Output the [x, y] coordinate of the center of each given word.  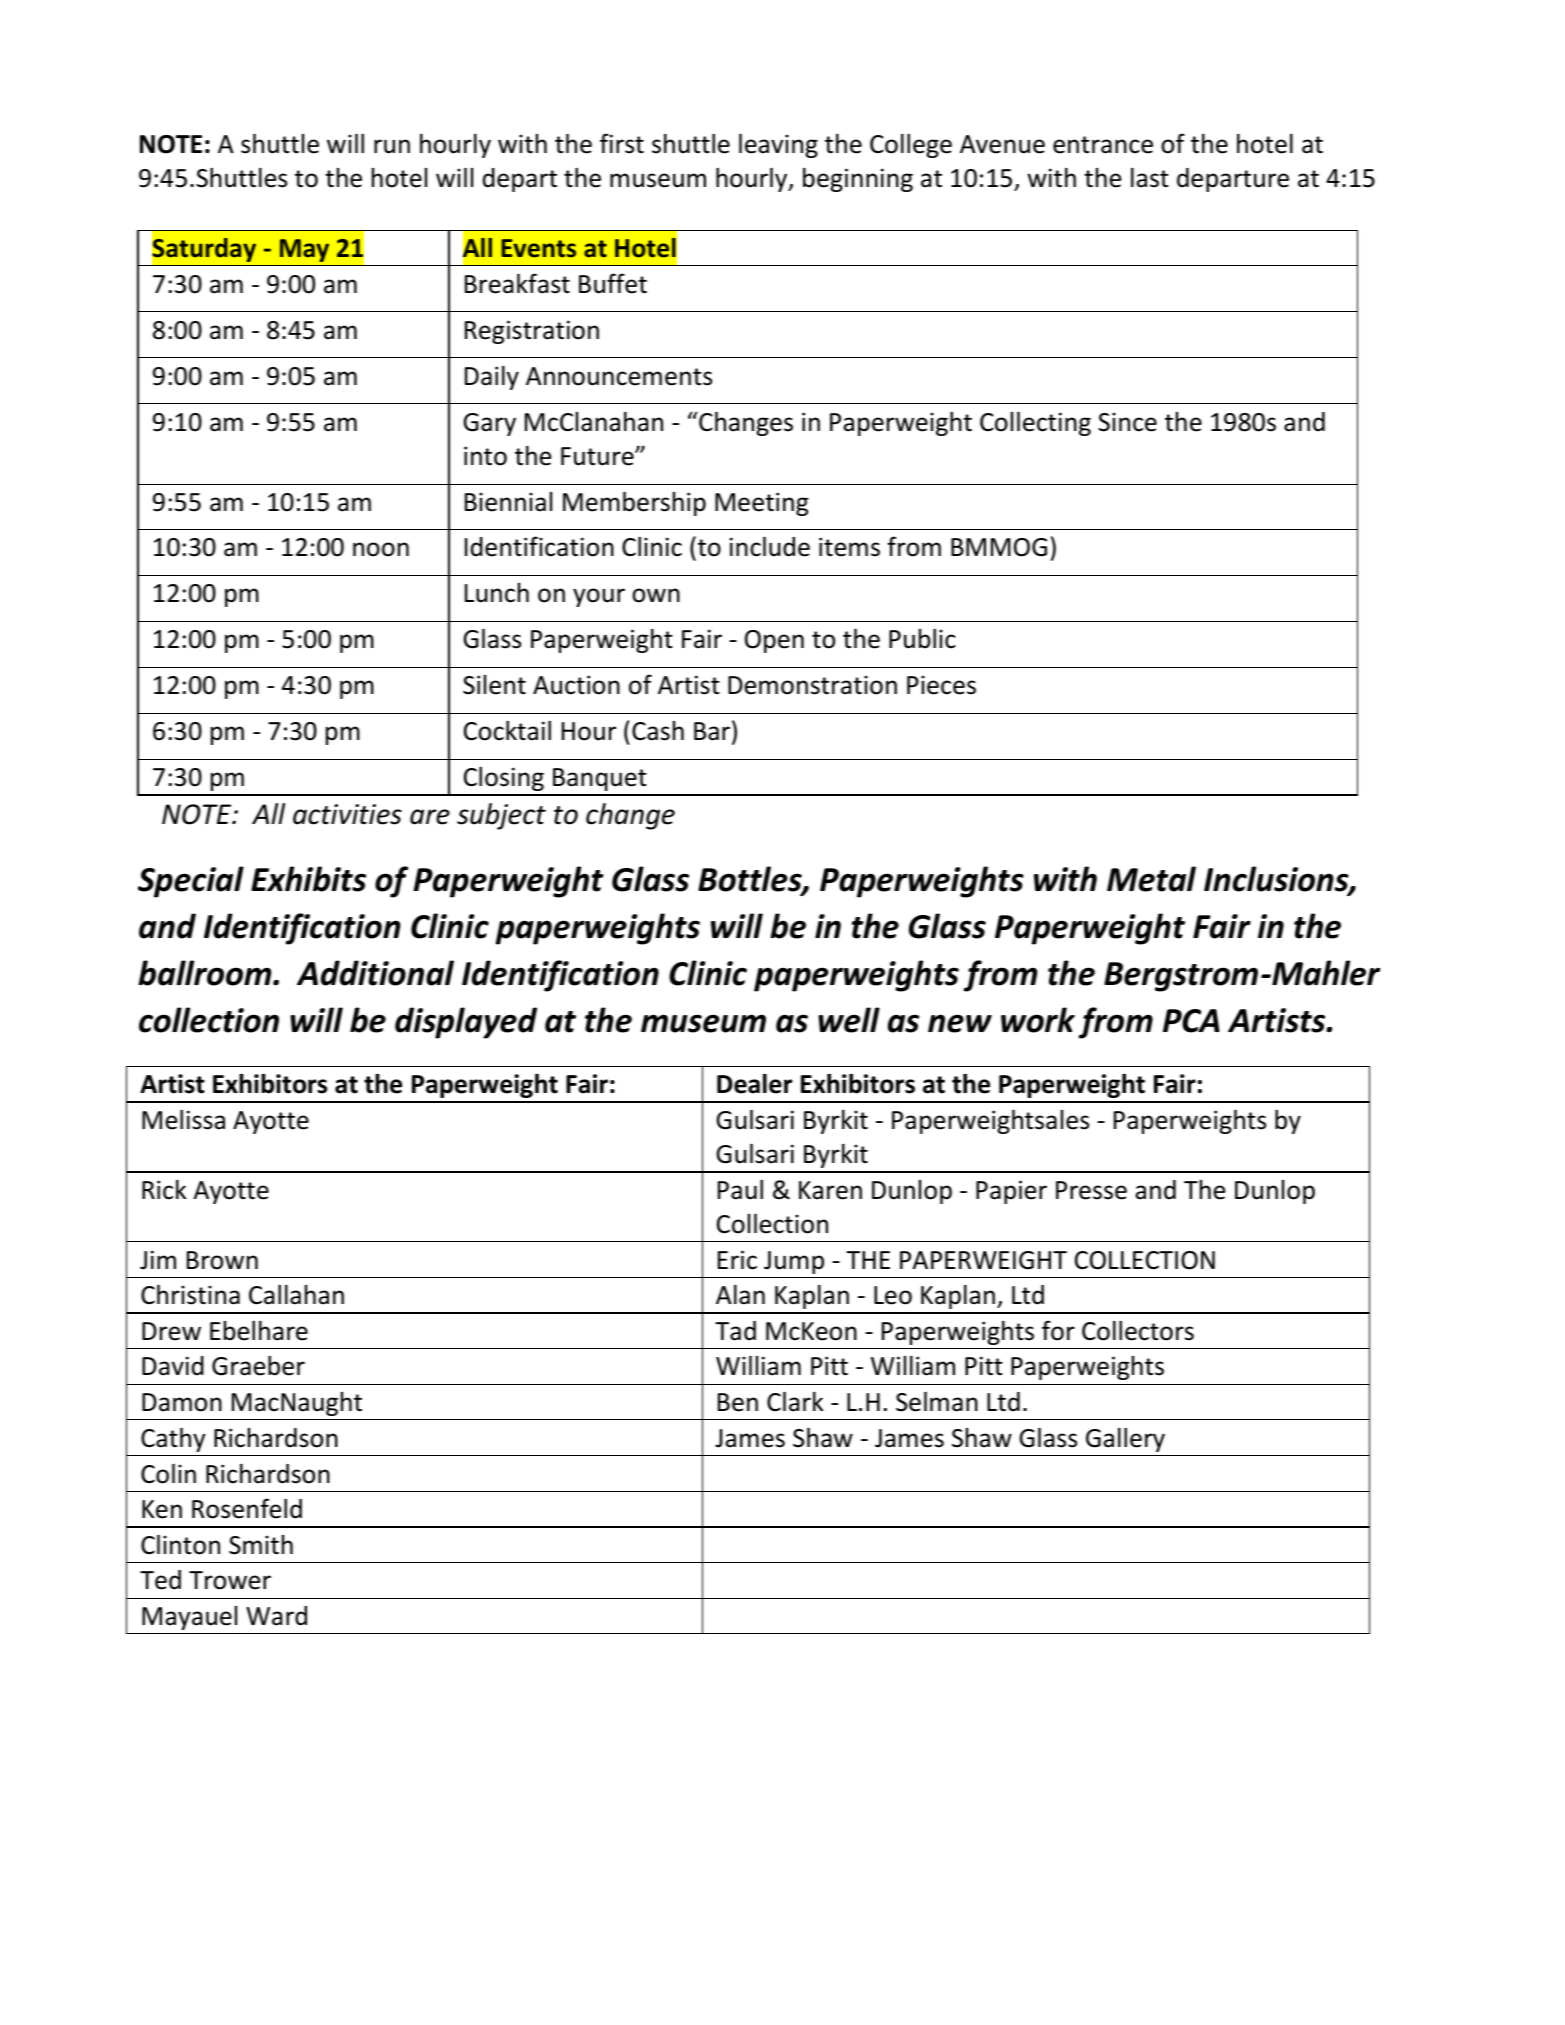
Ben [738, 1402]
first [622, 143]
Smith [261, 1545]
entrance [1103, 145]
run [392, 146]
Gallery [1125, 1440]
